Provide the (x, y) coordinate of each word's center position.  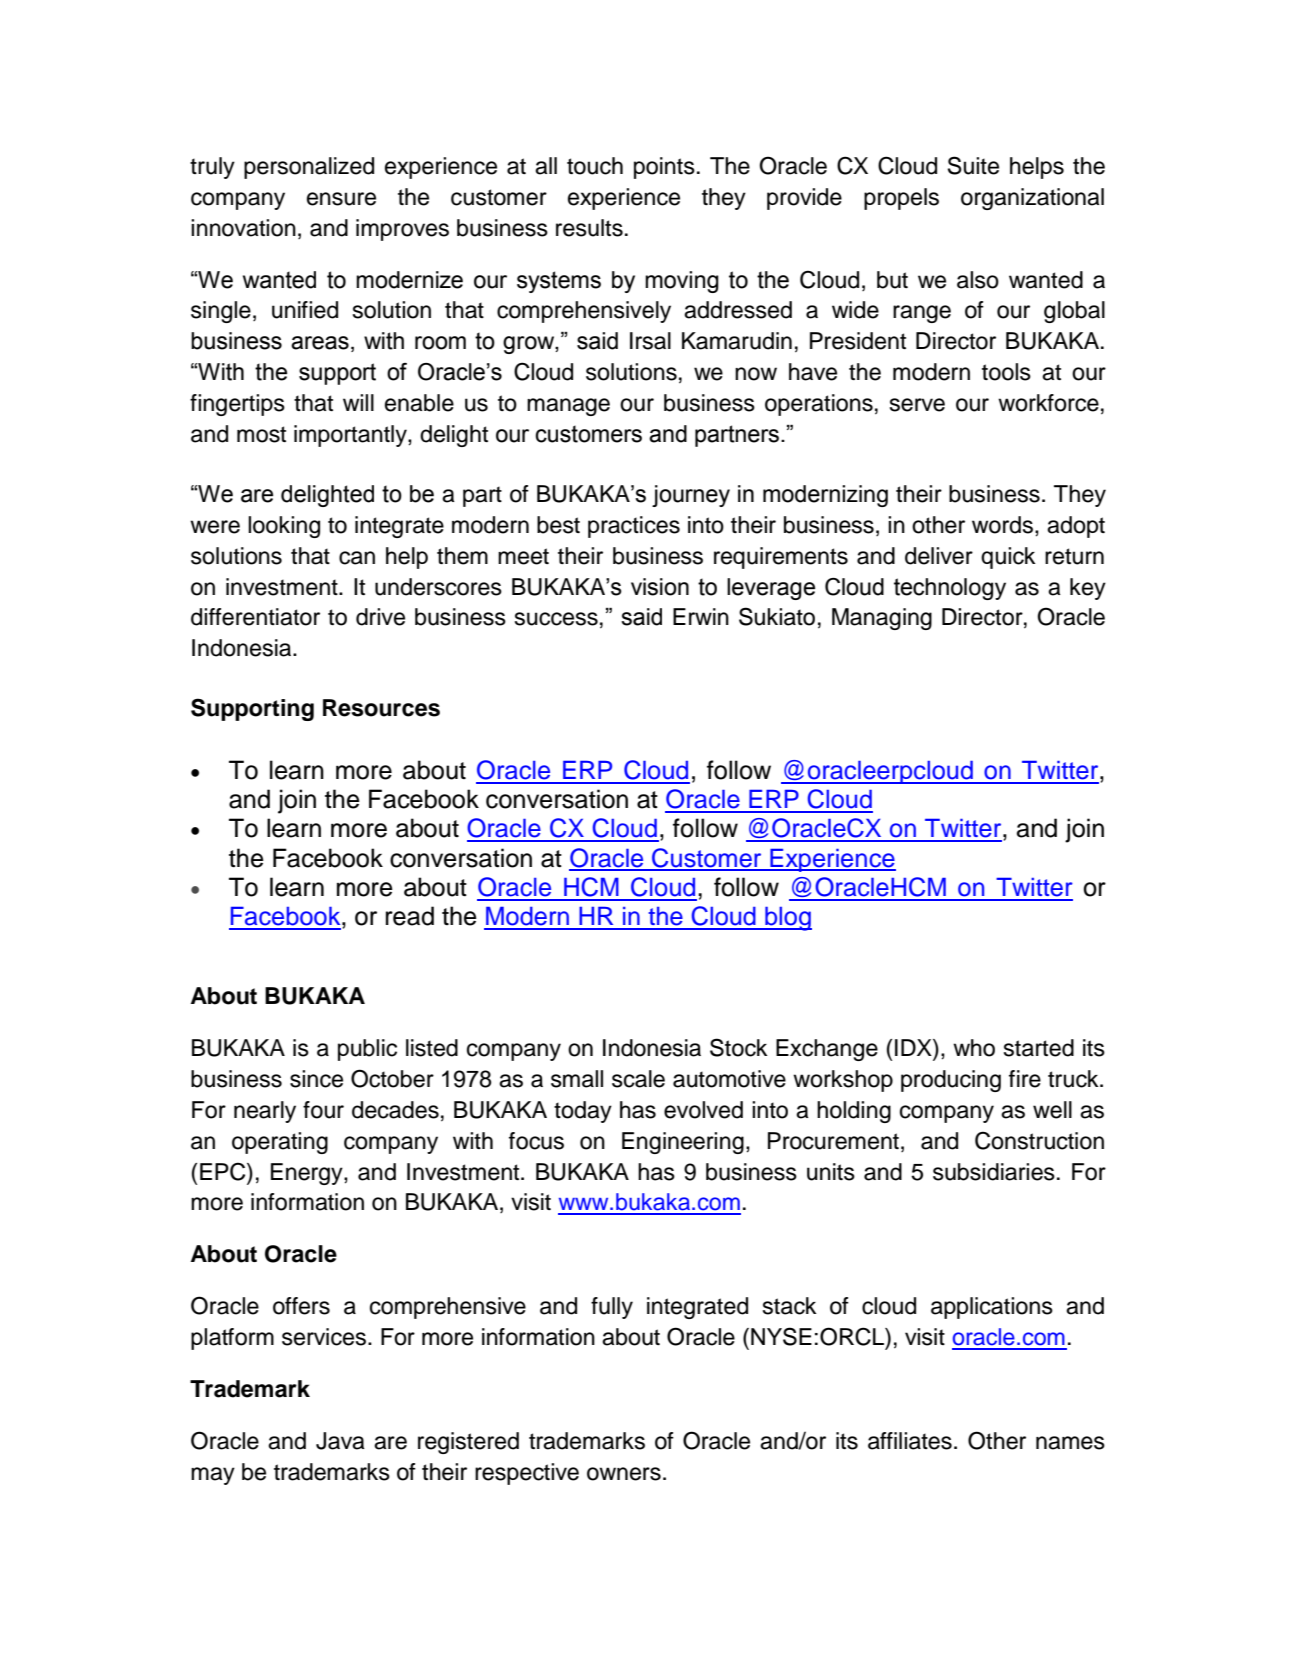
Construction (1039, 1140)
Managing (882, 619)
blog (787, 919)
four (323, 1110)
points (664, 168)
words (1004, 525)
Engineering (683, 1143)
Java (340, 1441)
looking (284, 527)
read (410, 916)
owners (624, 1474)
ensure (341, 199)
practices (634, 527)
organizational (1032, 199)
